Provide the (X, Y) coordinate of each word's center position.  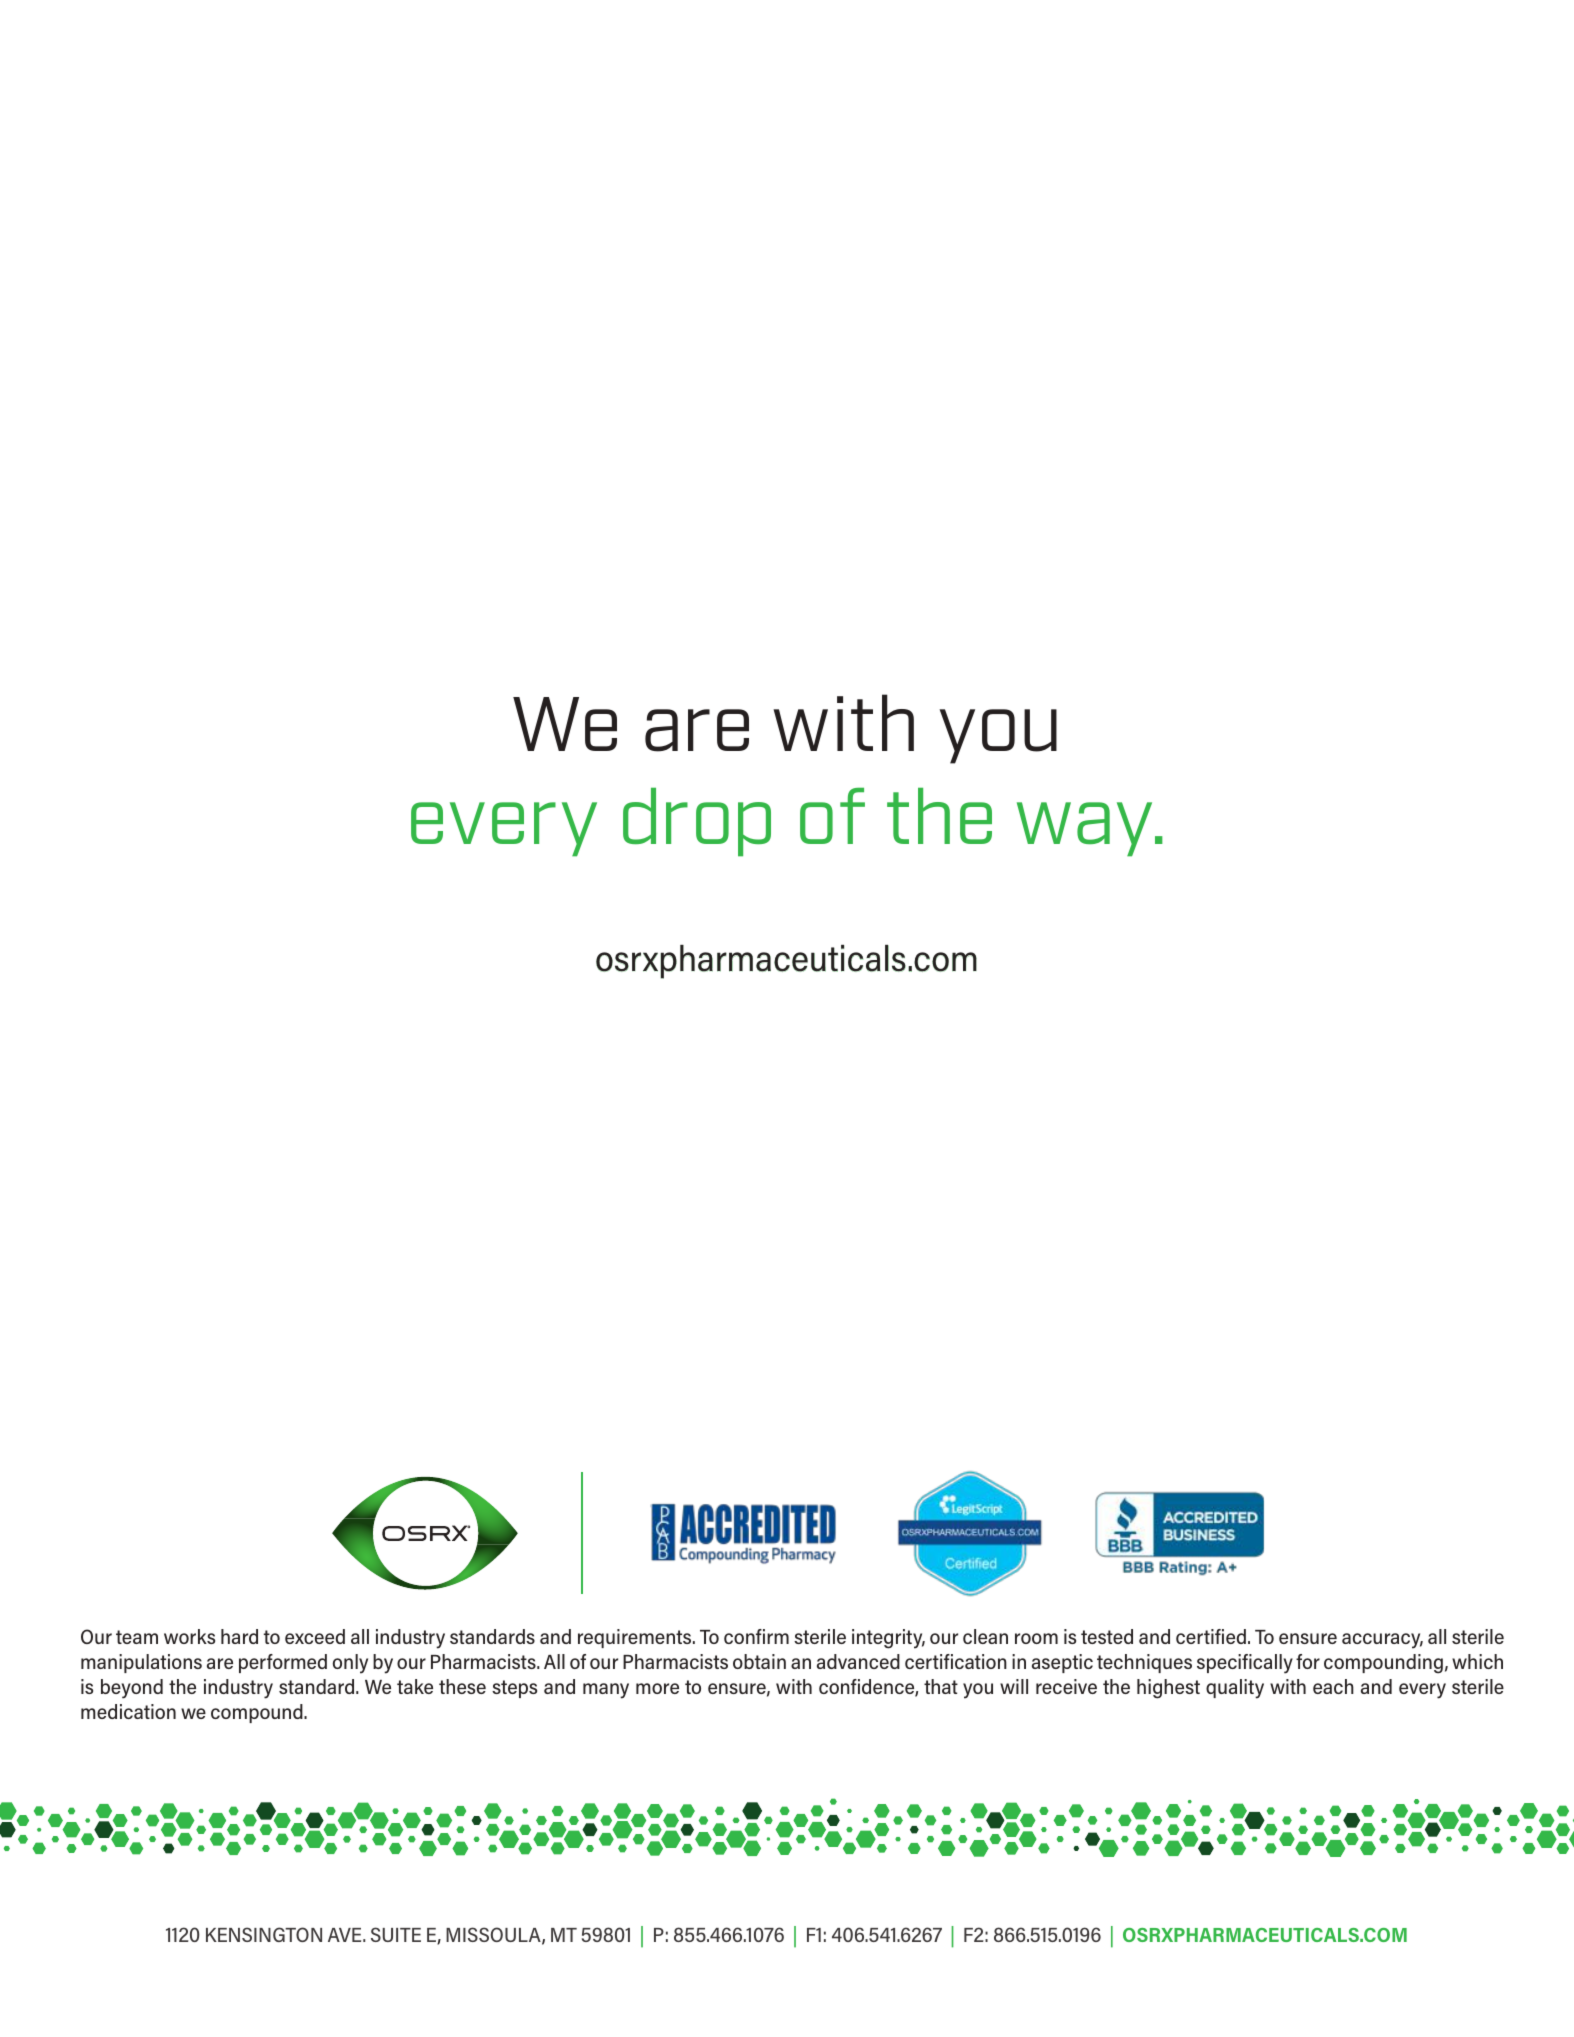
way (1084, 829)
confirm (756, 1636)
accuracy (1382, 1641)
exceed (315, 1636)
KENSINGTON (264, 1934)
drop (697, 822)
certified (1211, 1636)
